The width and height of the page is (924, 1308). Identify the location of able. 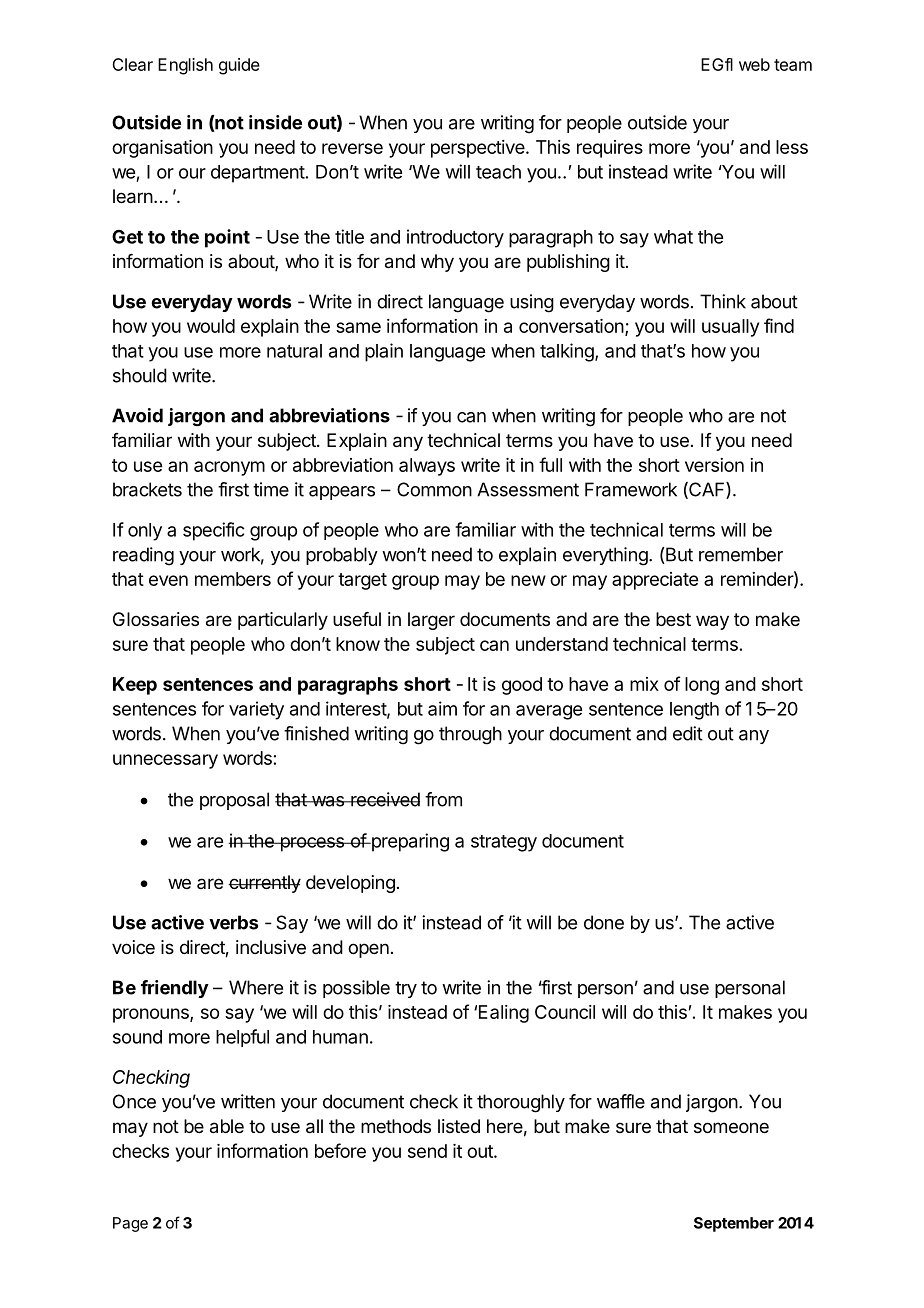
(227, 1126).
